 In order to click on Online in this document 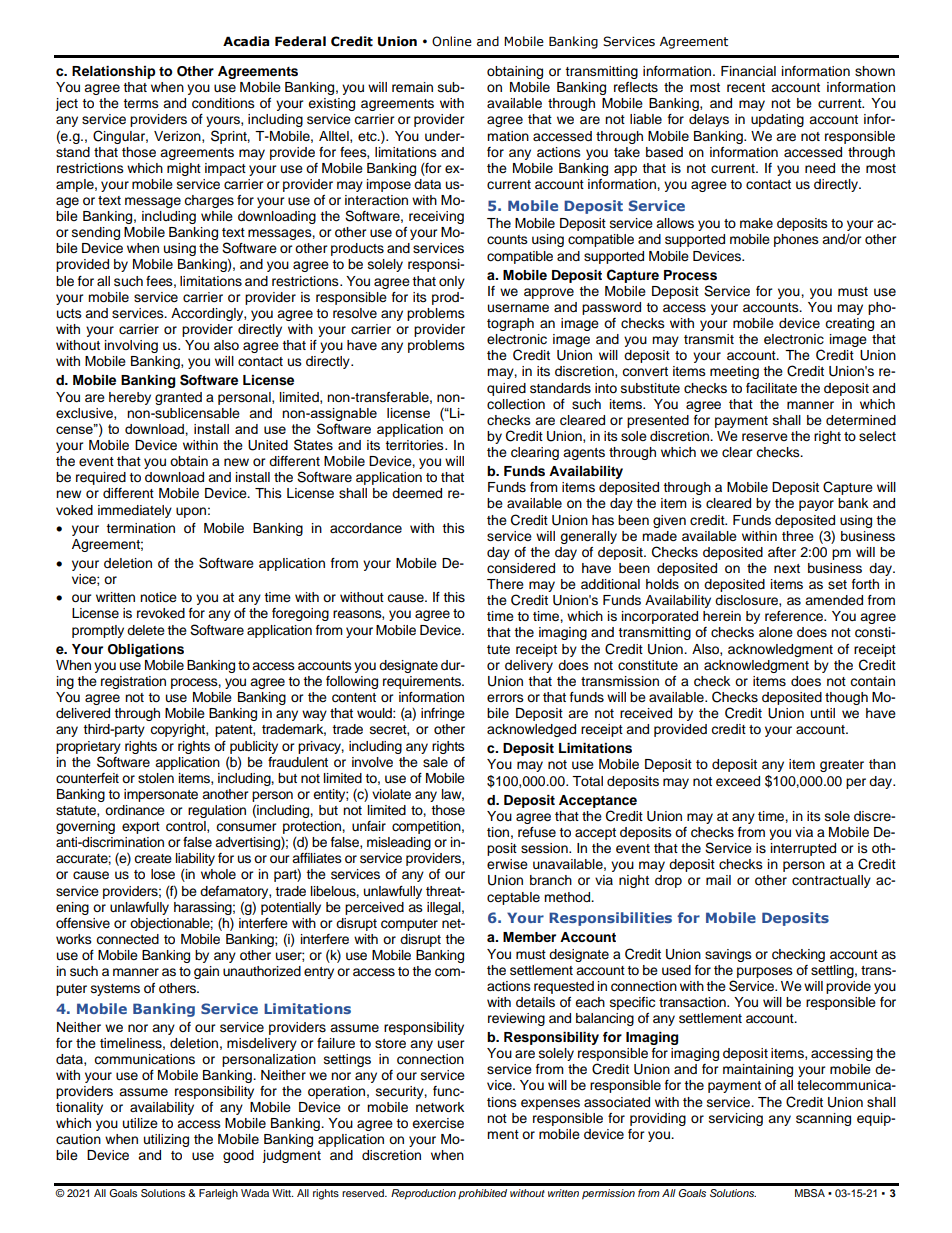, I will do `click(452, 41)`.
